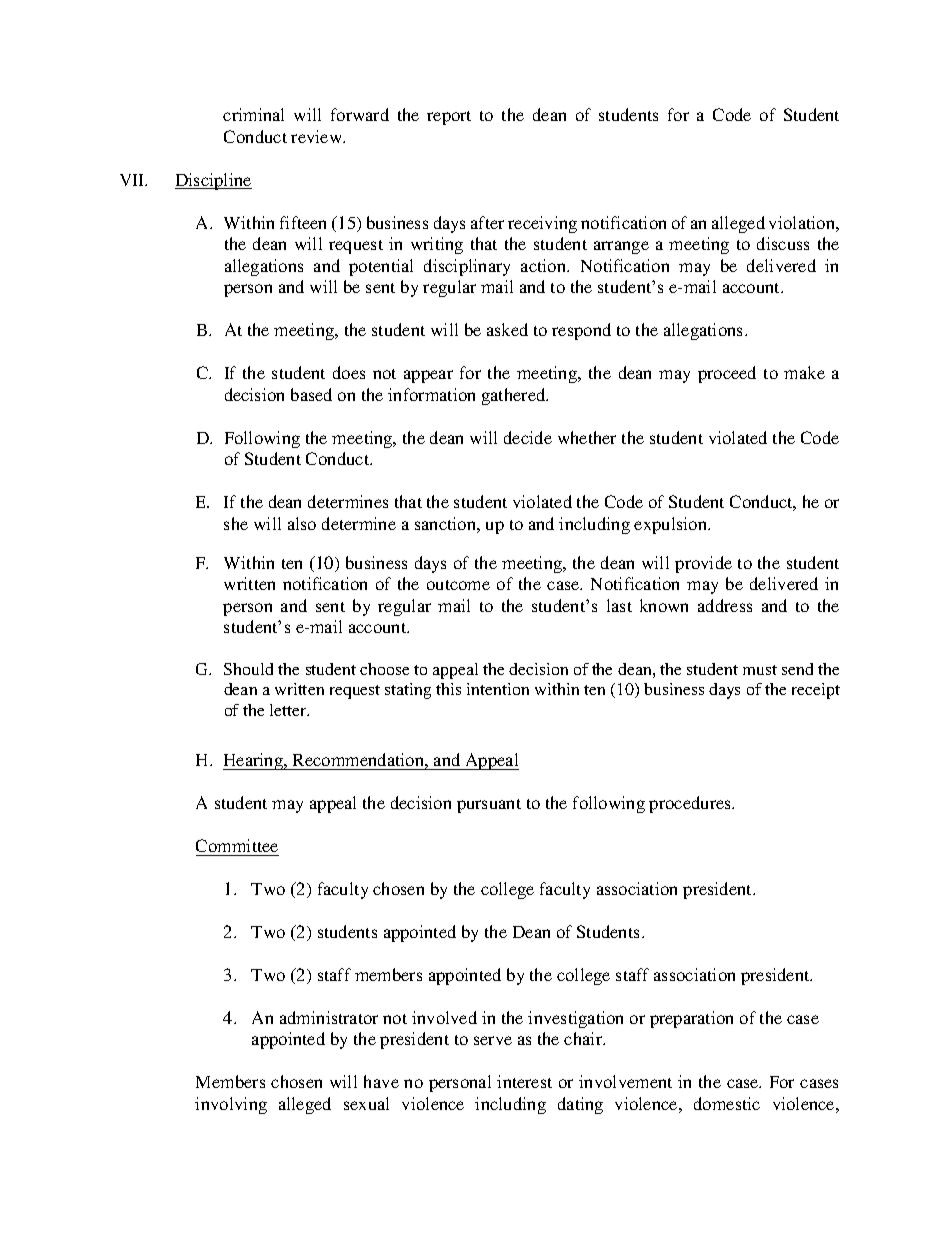 This page has height=1233, width=952. I want to click on report, so click(449, 118).
